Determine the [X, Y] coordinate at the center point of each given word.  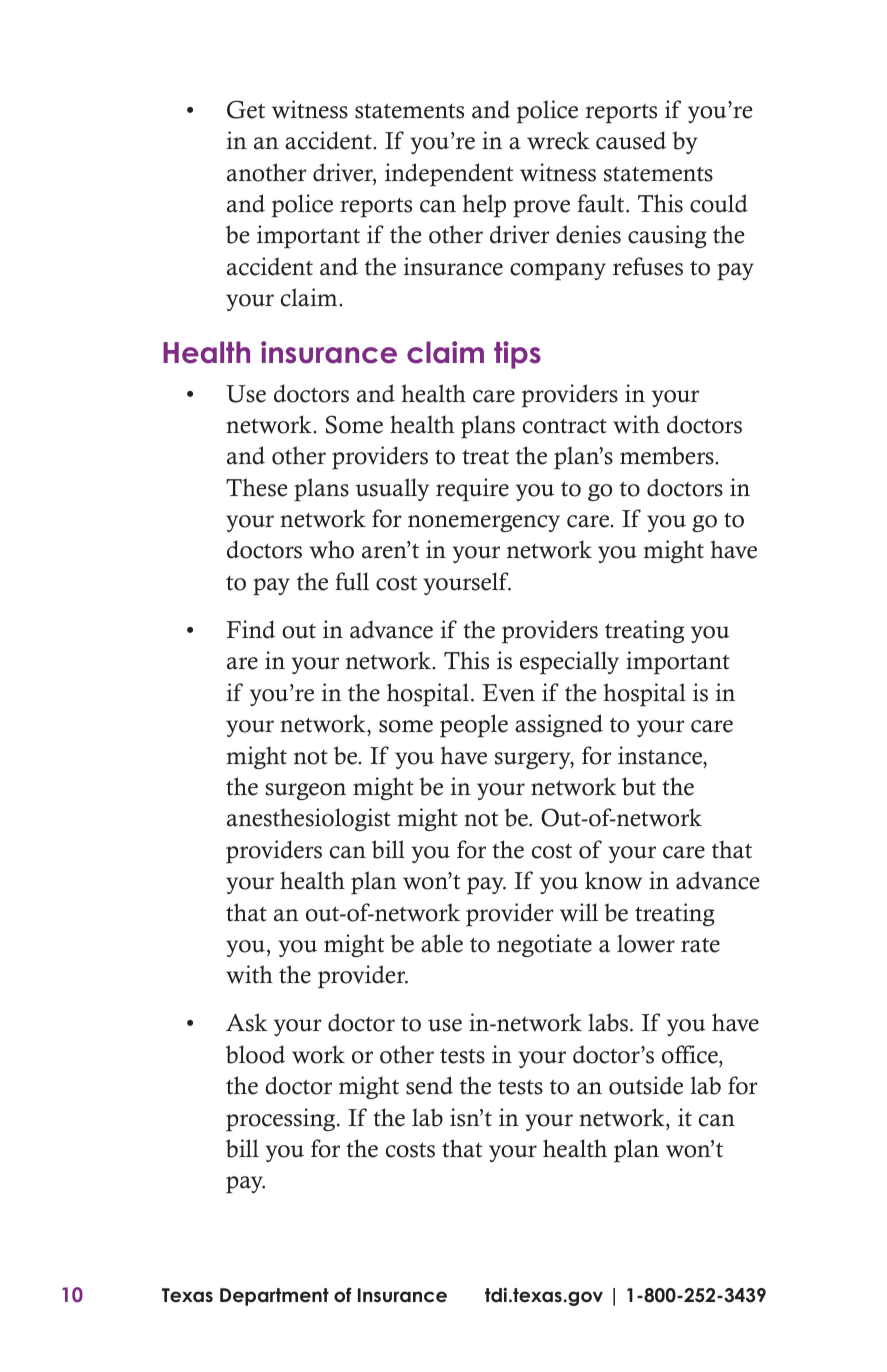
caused [631, 140]
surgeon [306, 791]
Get [246, 109]
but [639, 786]
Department [274, 1297]
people [474, 726]
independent [449, 175]
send [429, 1085]
